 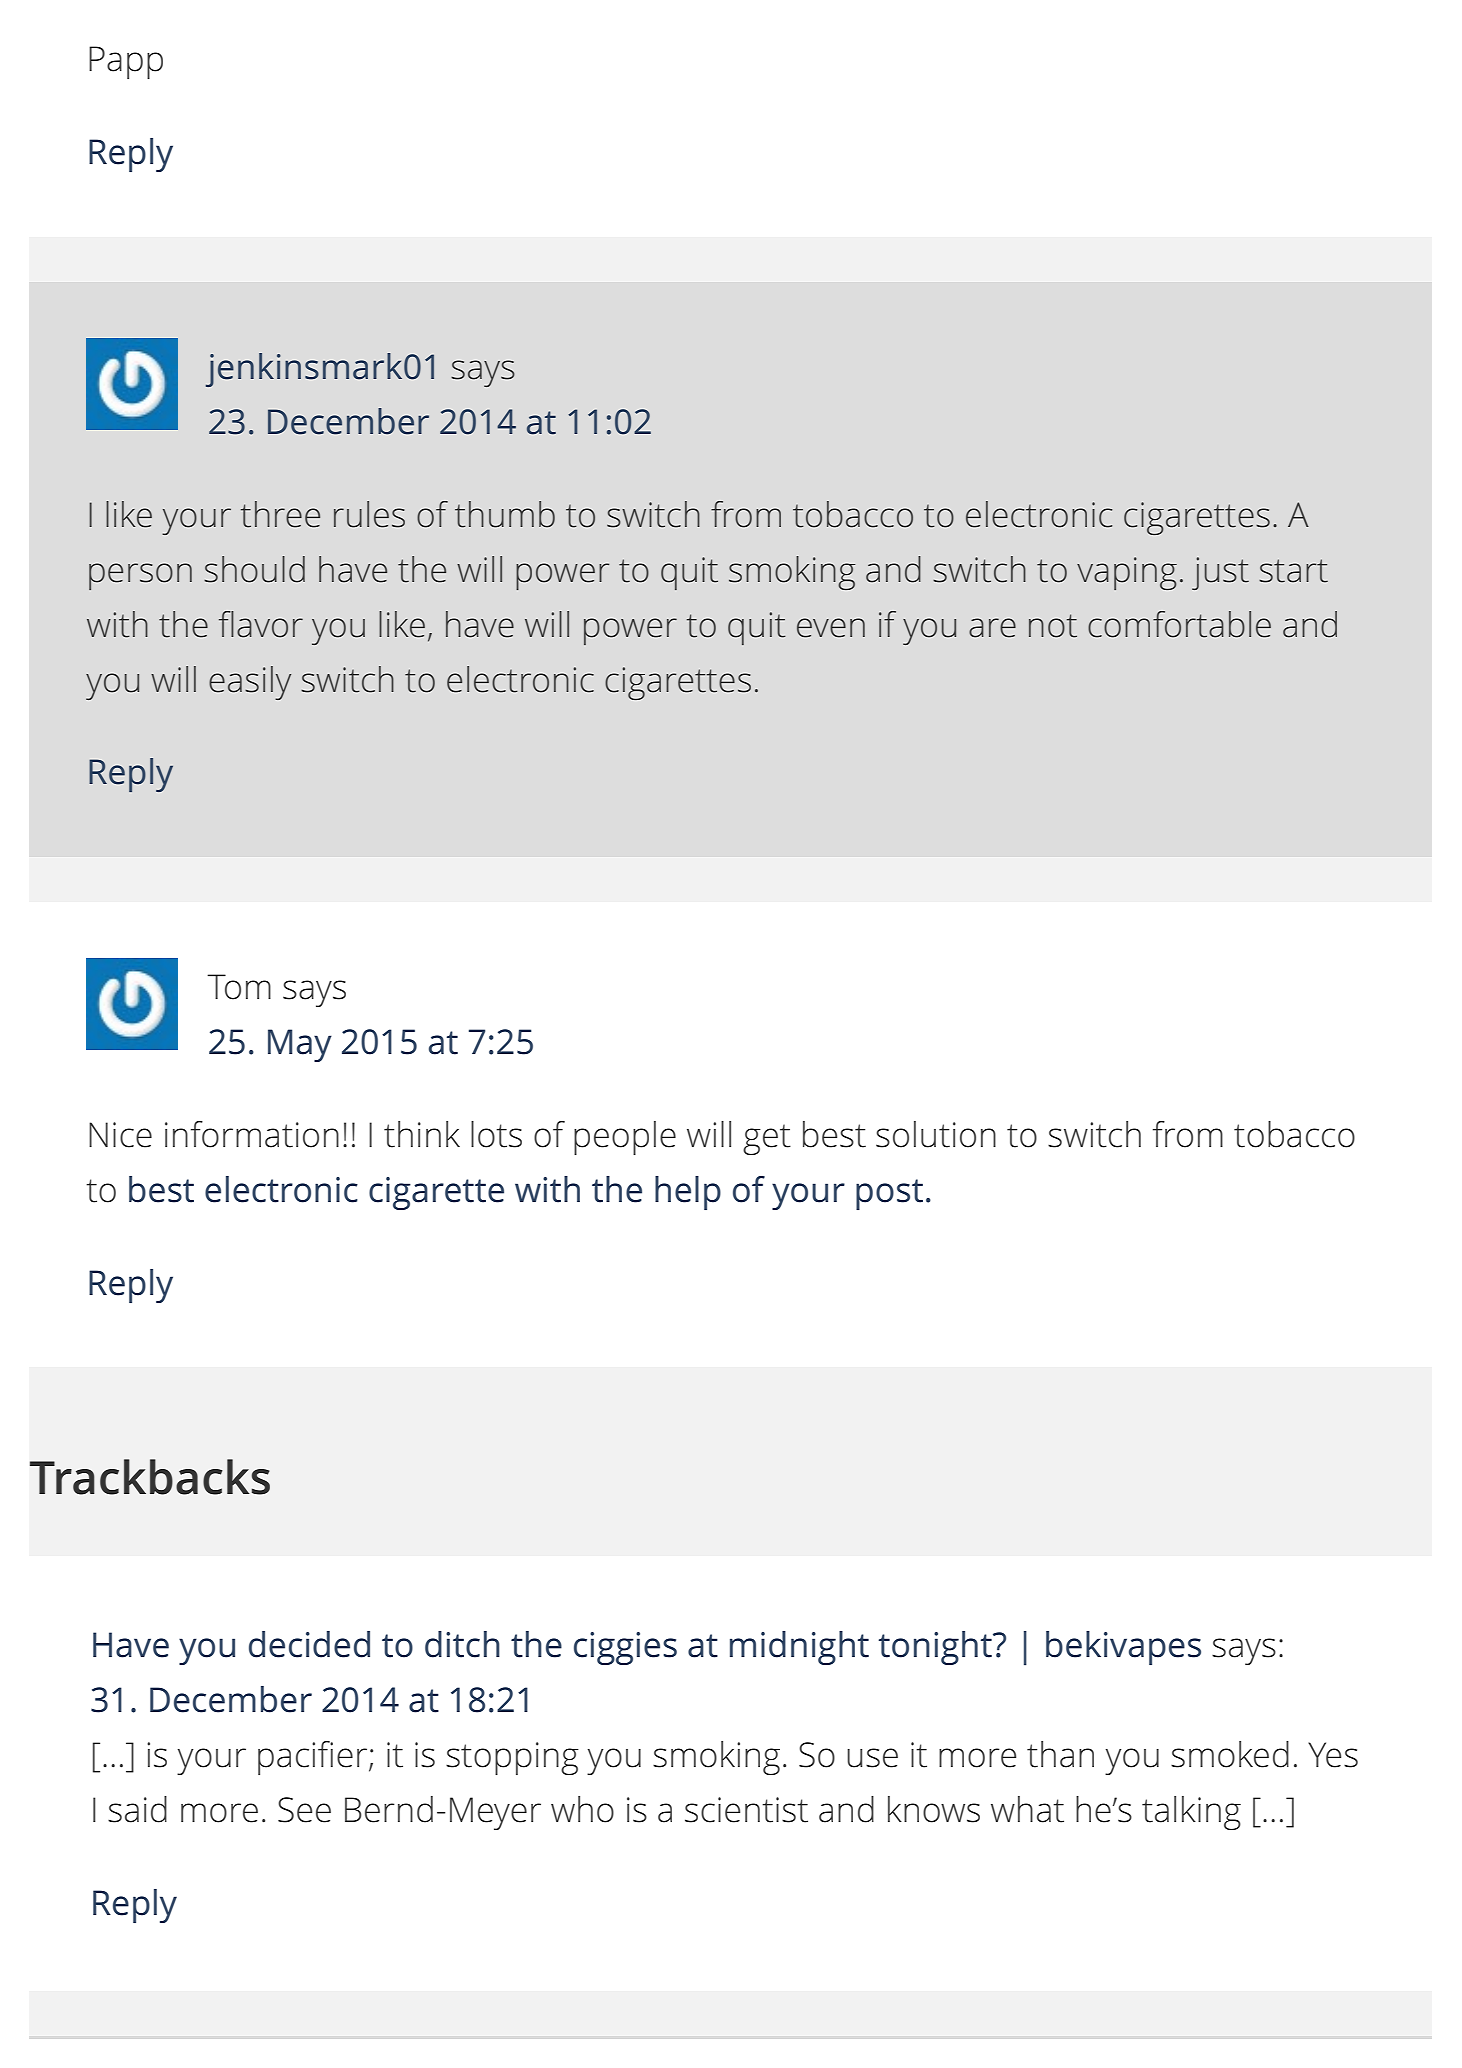 I want to click on solution, so click(x=936, y=1134).
